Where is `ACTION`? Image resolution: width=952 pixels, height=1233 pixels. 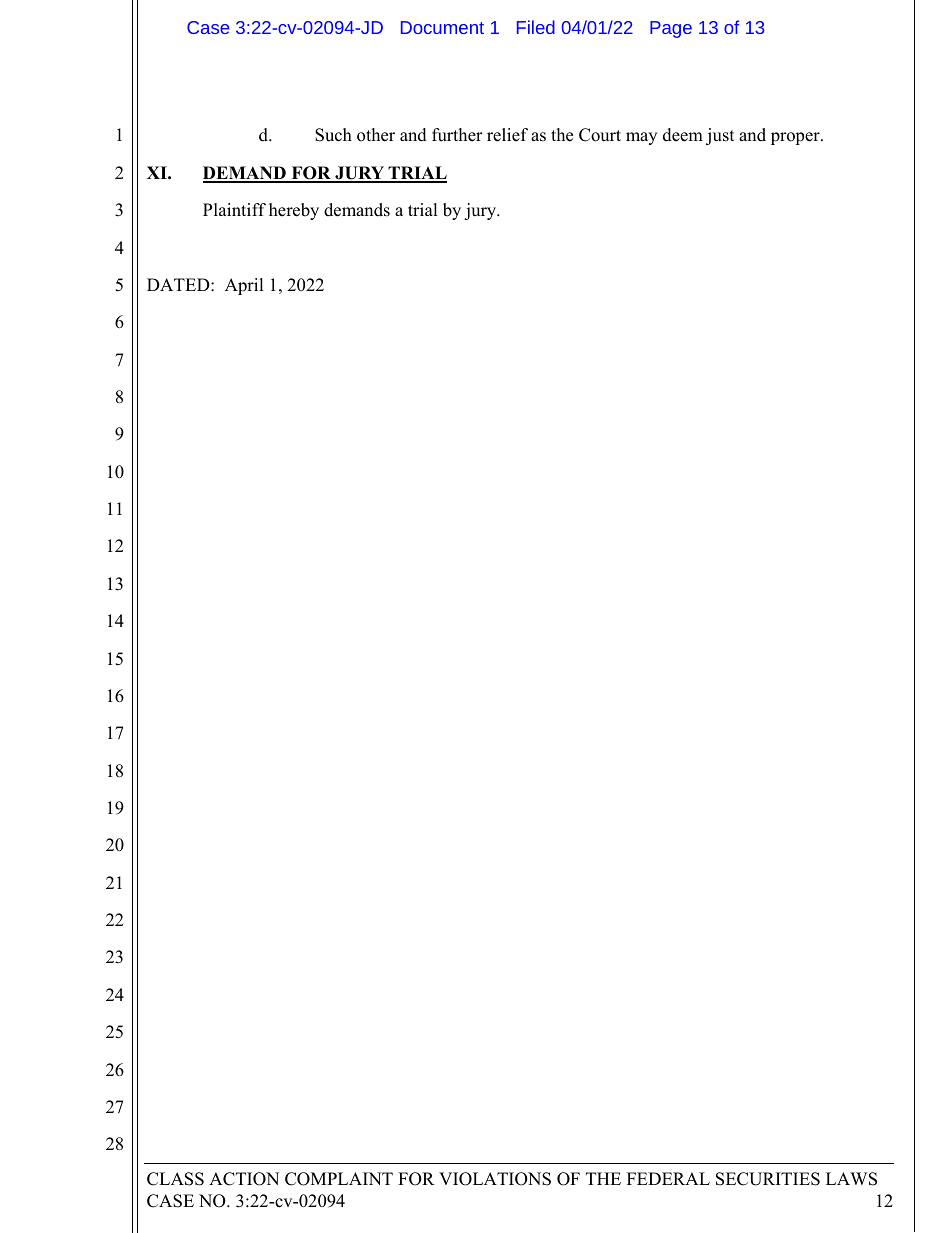 ACTION is located at coordinates (244, 1179).
